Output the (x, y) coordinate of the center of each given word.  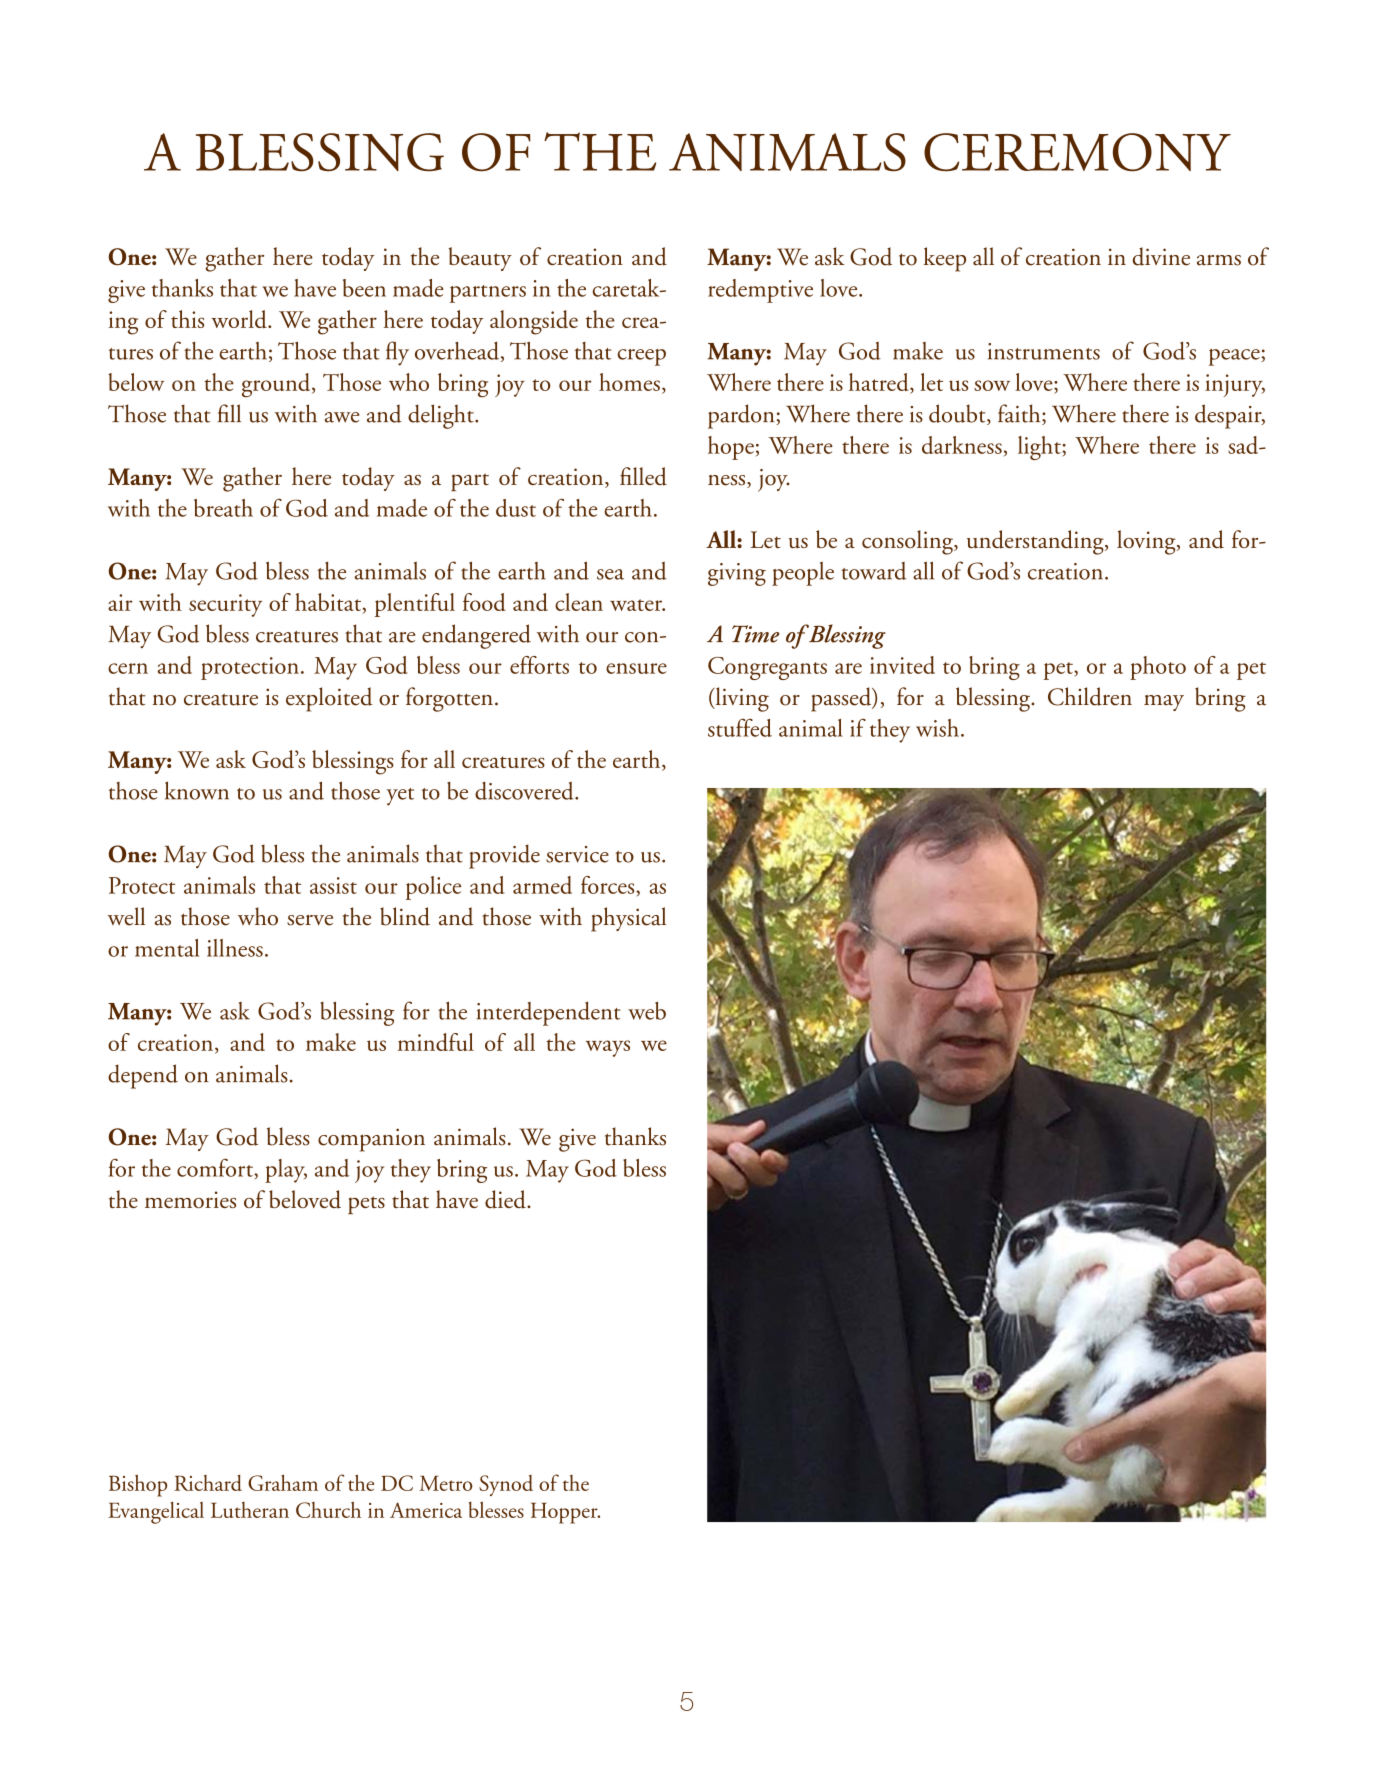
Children (1090, 696)
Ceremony (1077, 152)
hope (731, 448)
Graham (283, 1482)
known (197, 790)
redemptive (760, 291)
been (364, 288)
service (577, 854)
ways (608, 1048)
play (286, 1171)
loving (1147, 542)
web (647, 1010)
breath (223, 508)
